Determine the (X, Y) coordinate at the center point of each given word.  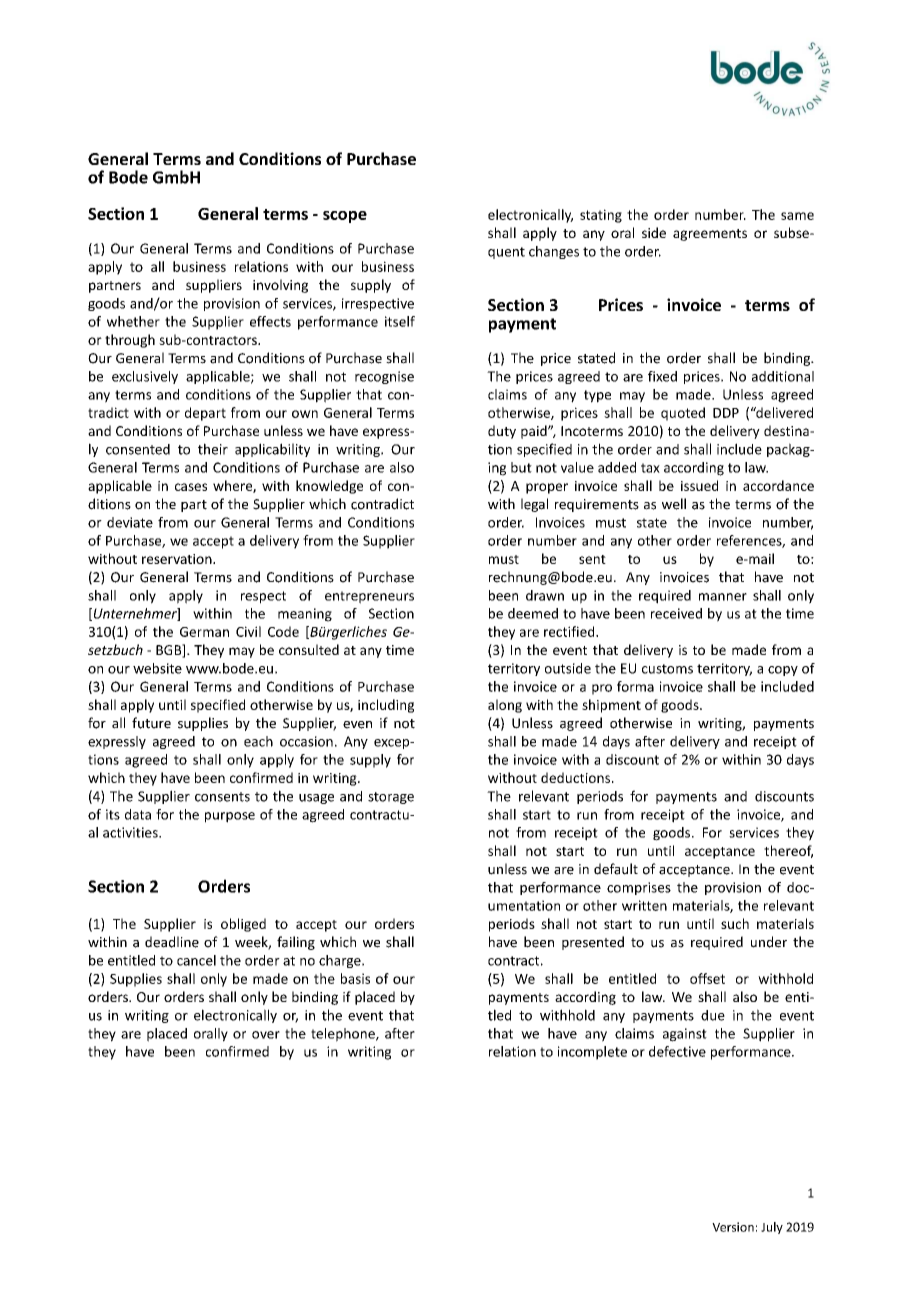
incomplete (592, 1053)
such (735, 923)
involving (280, 286)
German (204, 632)
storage (391, 798)
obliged (243, 925)
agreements (710, 235)
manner (723, 597)
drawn (545, 595)
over (266, 1035)
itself (400, 321)
